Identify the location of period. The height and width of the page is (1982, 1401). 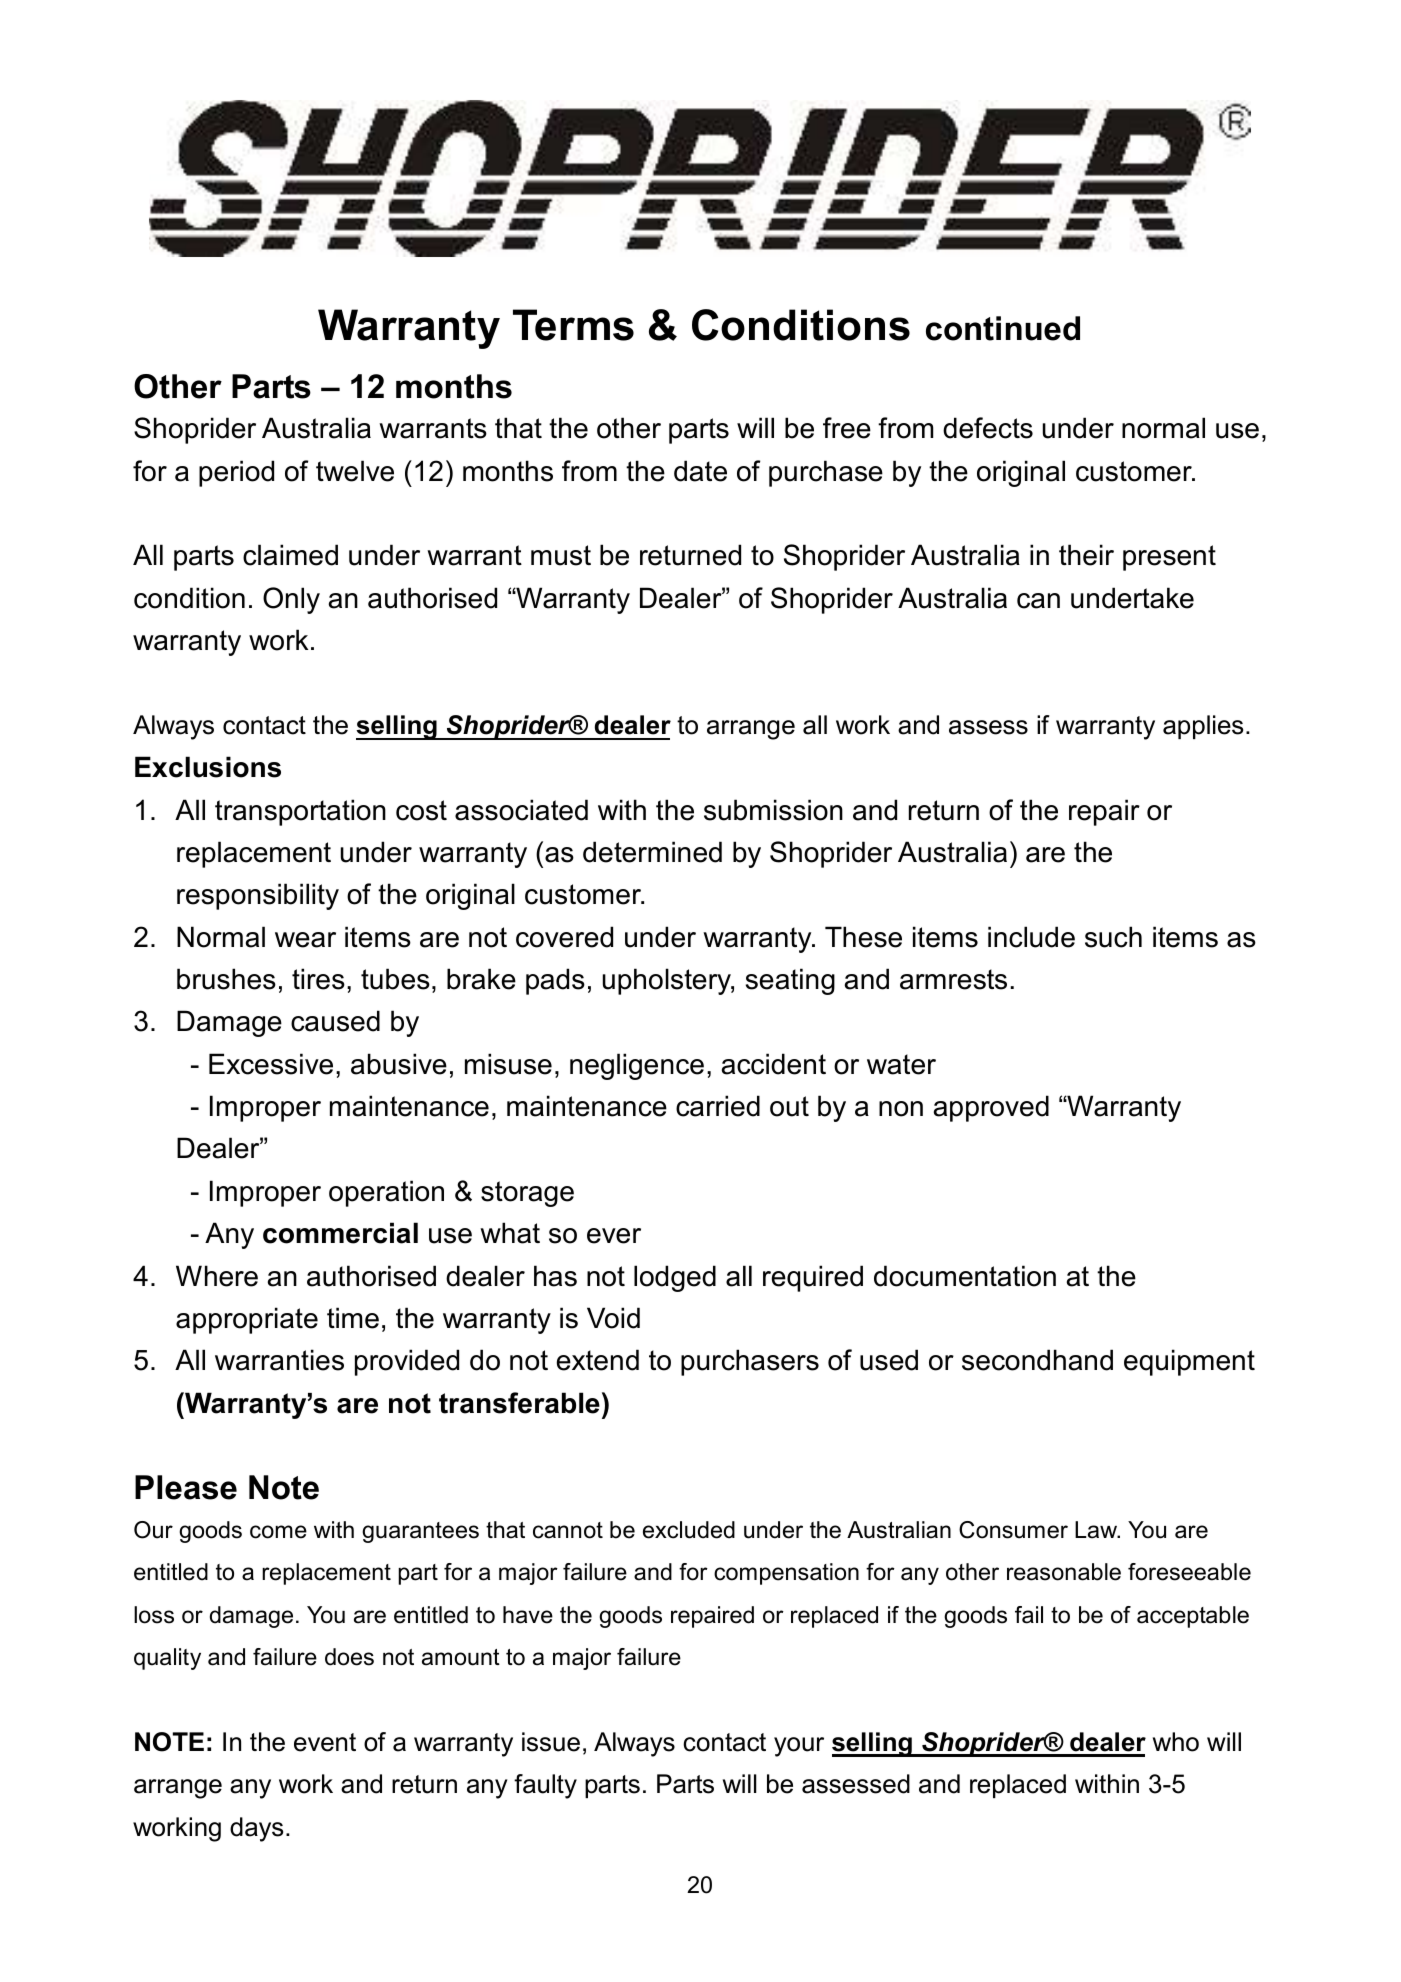
(236, 473).
